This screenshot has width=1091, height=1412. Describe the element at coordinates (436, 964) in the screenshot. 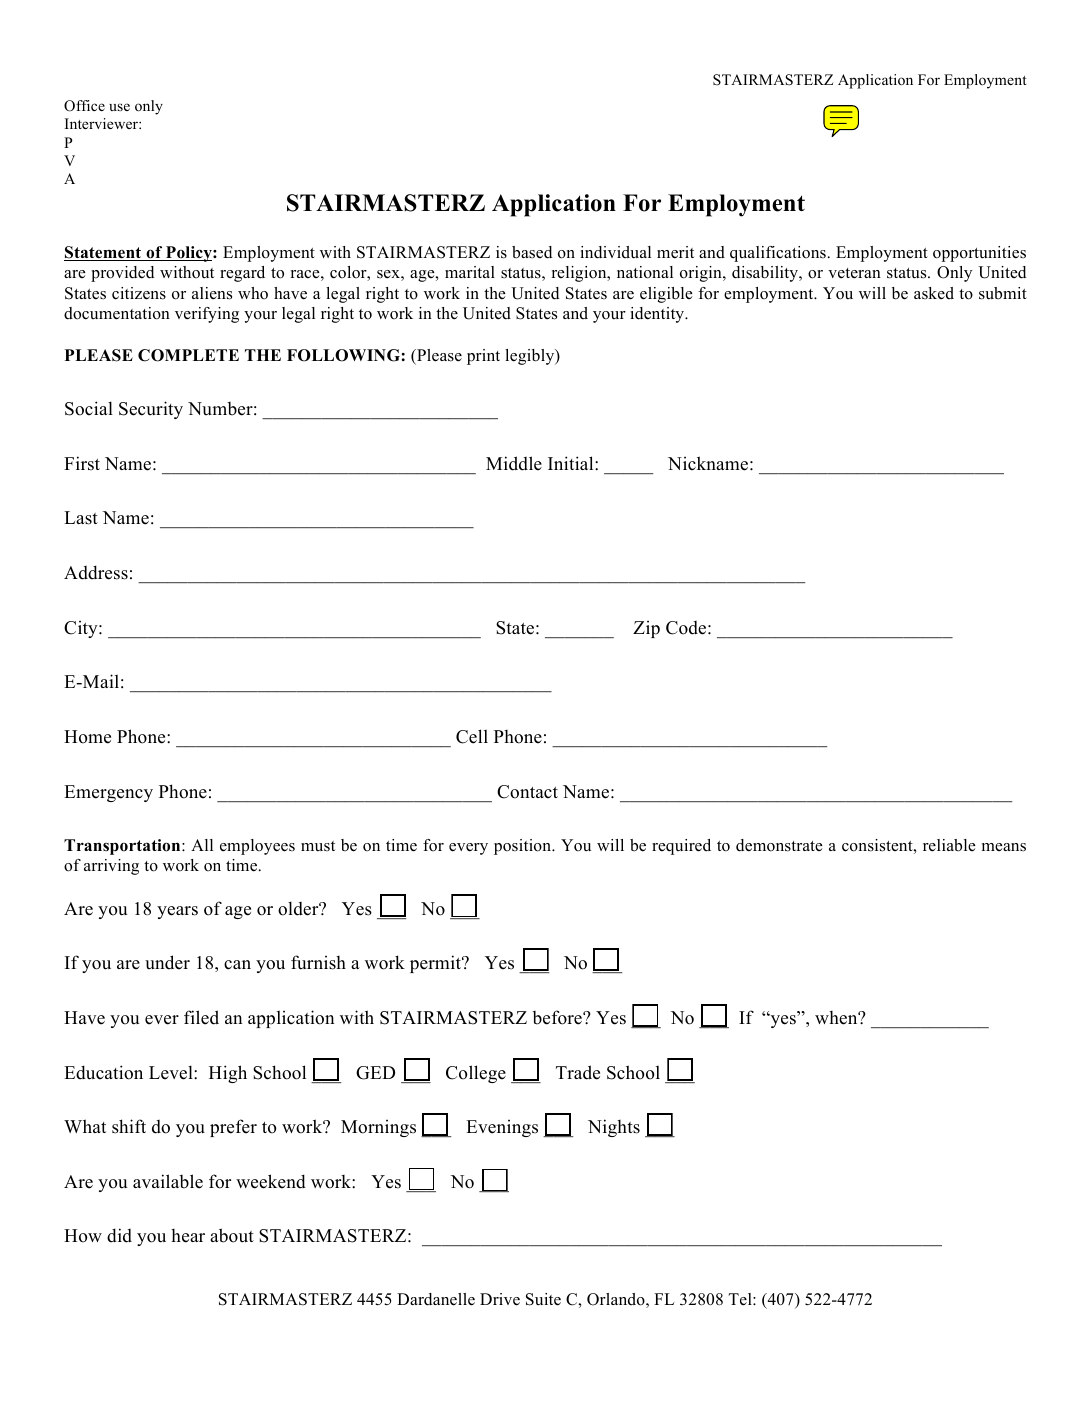

I see `permit` at that location.
